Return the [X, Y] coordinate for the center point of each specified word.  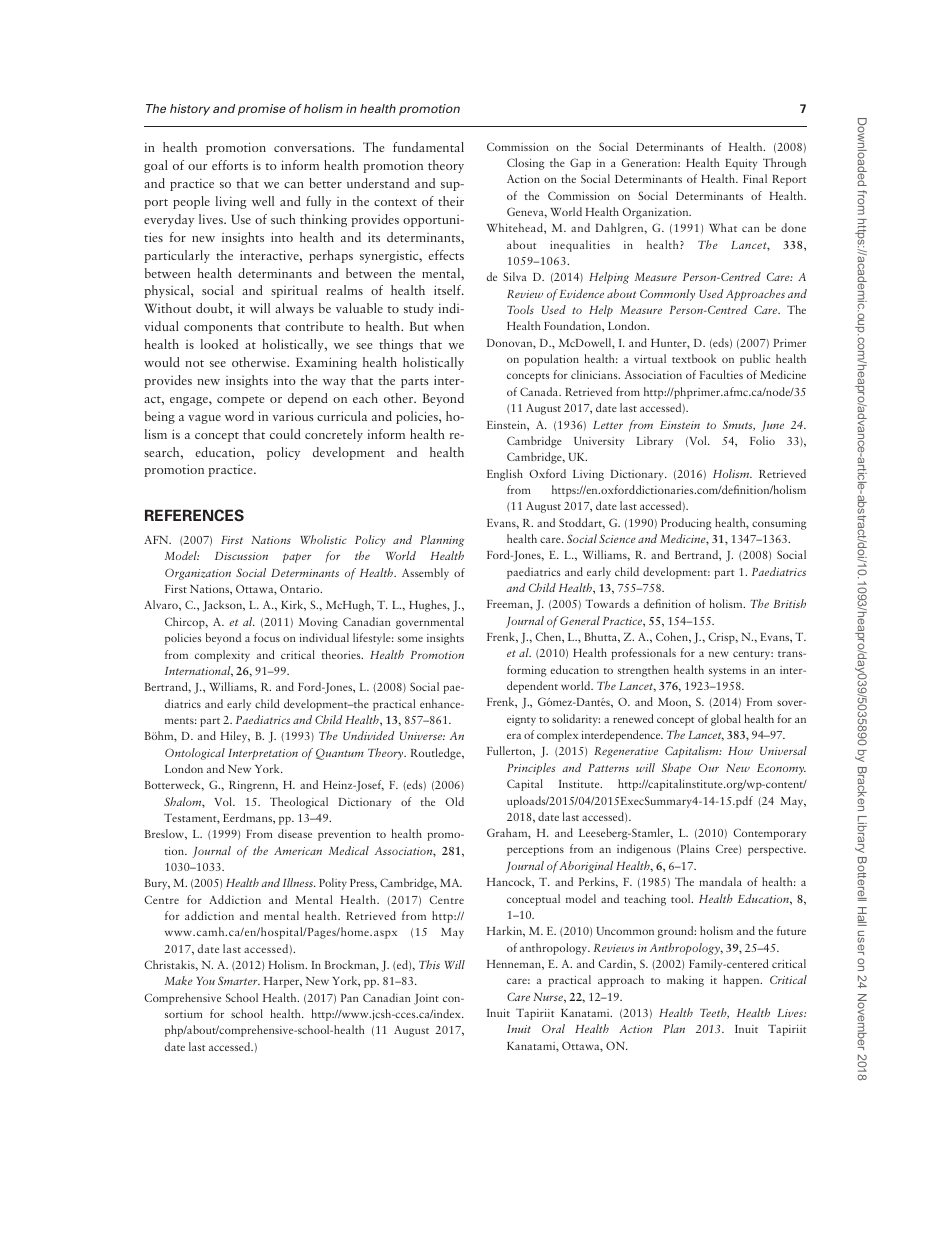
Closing [526, 164]
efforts [230, 165]
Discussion [241, 556]
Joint [426, 999]
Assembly [425, 574]
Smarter [239, 980]
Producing [686, 524]
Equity [741, 164]
